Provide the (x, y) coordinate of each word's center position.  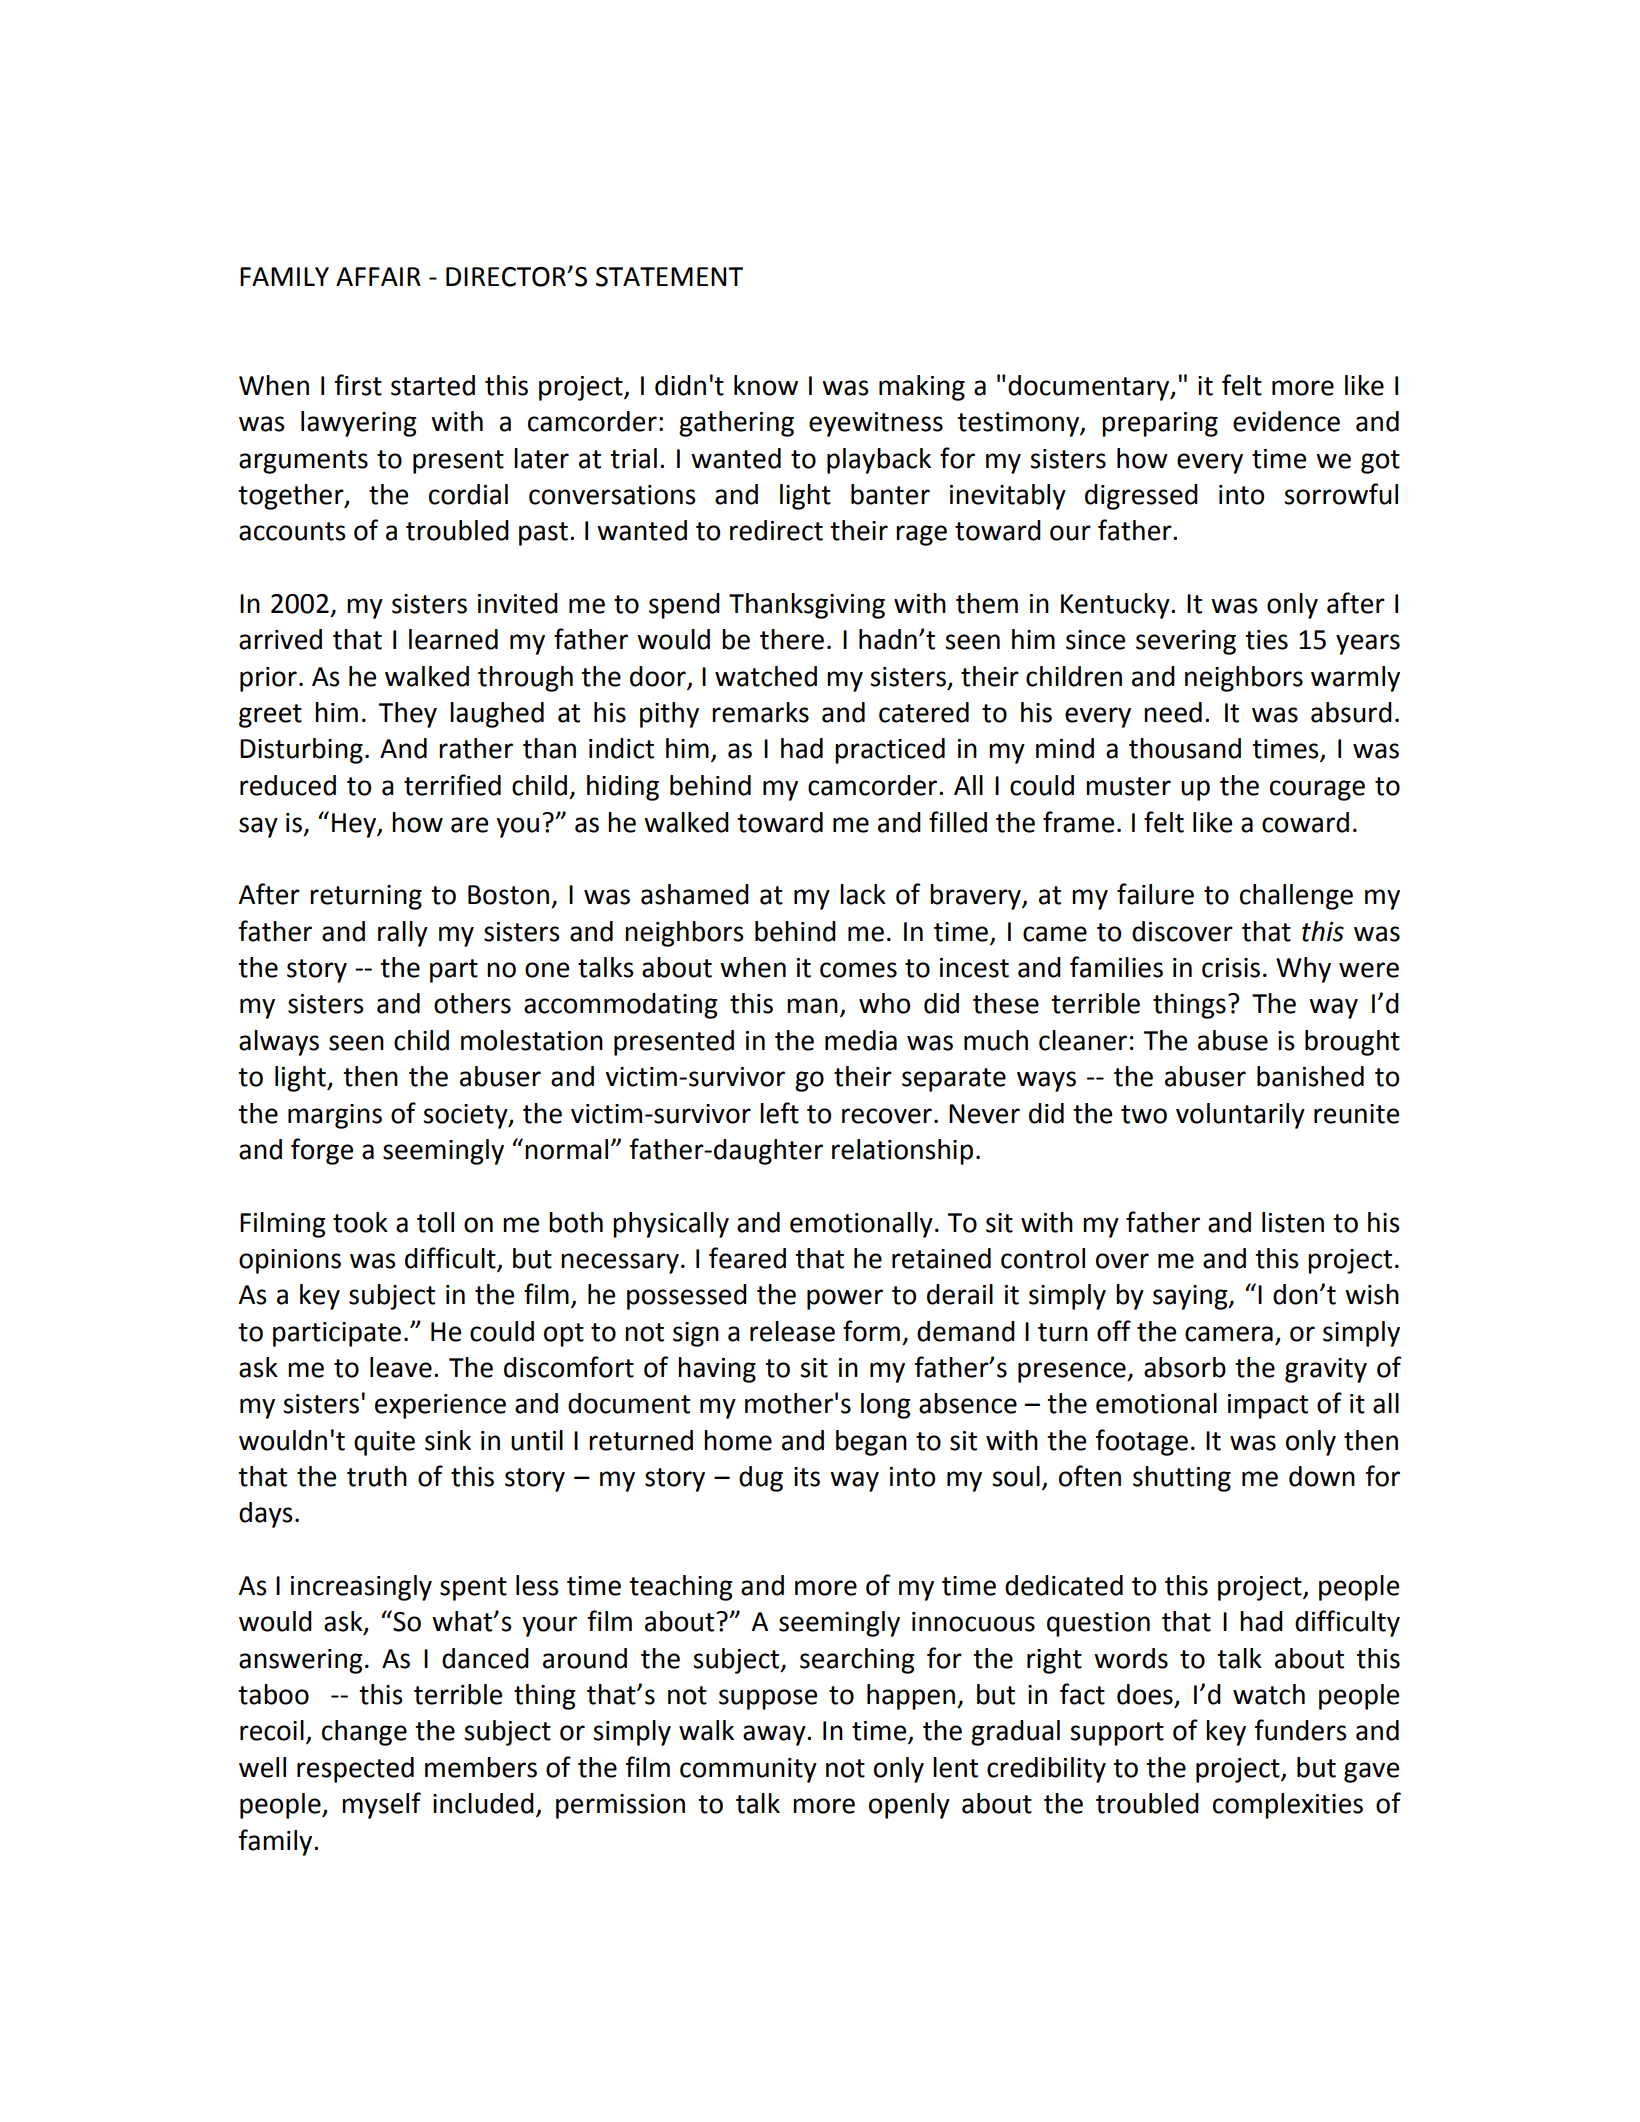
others (472, 1003)
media (861, 1040)
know (766, 385)
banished (1310, 1076)
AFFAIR (378, 276)
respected (355, 1770)
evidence (1286, 421)
